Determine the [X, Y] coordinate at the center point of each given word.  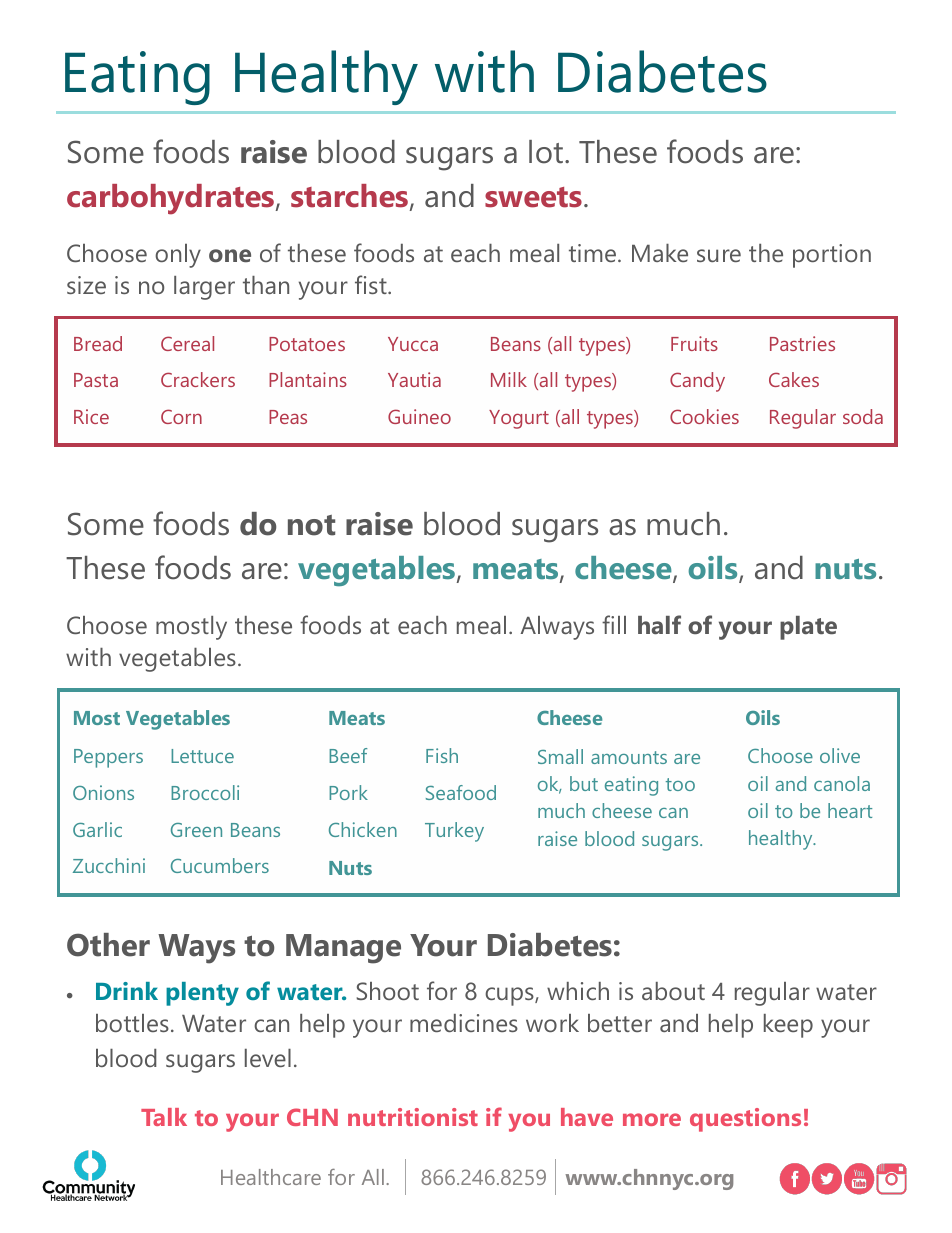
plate [808, 628]
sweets [533, 197]
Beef [348, 755]
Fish [442, 755]
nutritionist [413, 1117]
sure [719, 255]
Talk [164, 1117]
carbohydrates [170, 199]
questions [745, 1120]
